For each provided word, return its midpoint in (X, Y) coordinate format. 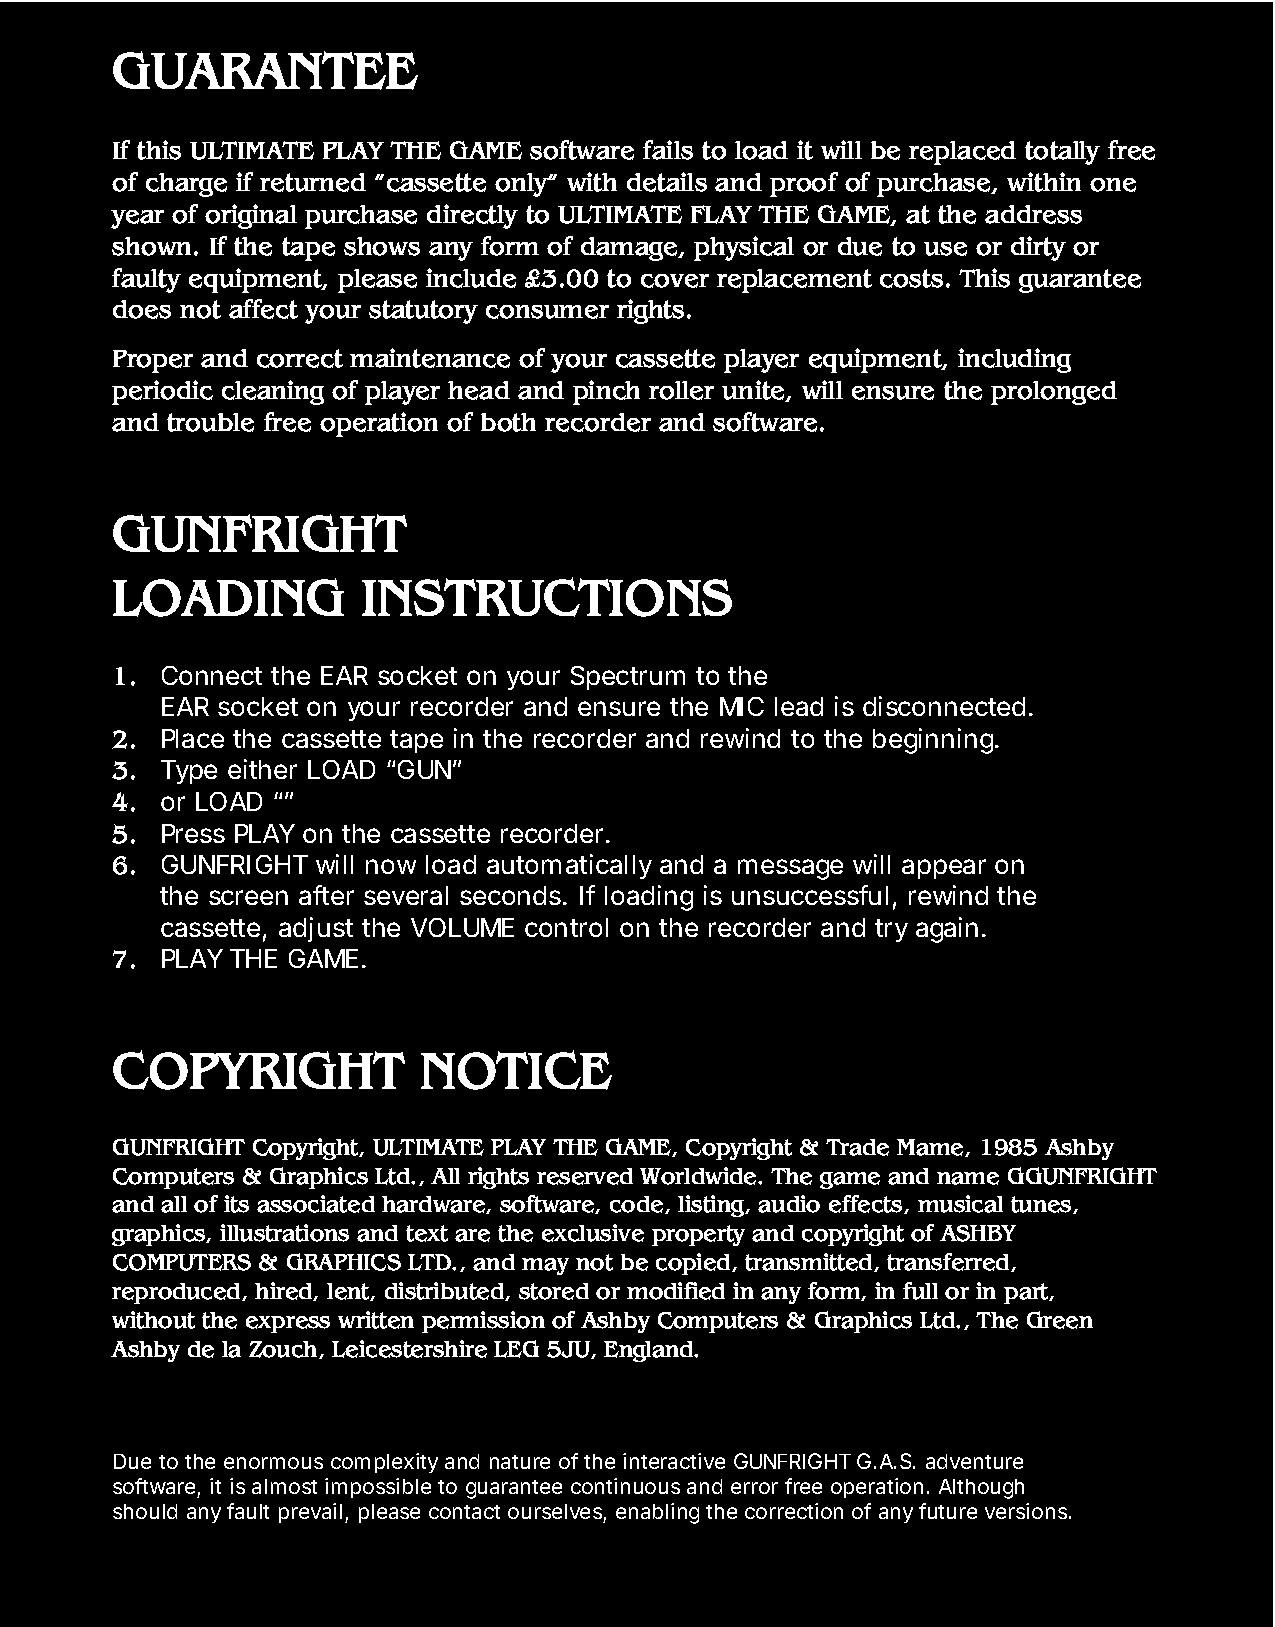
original (251, 216)
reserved (585, 1176)
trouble (210, 422)
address (1033, 214)
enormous (273, 1463)
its (236, 1204)
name (968, 1178)
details (667, 182)
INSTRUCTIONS (547, 597)
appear (944, 869)
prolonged (1054, 393)
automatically (569, 866)
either (262, 769)
